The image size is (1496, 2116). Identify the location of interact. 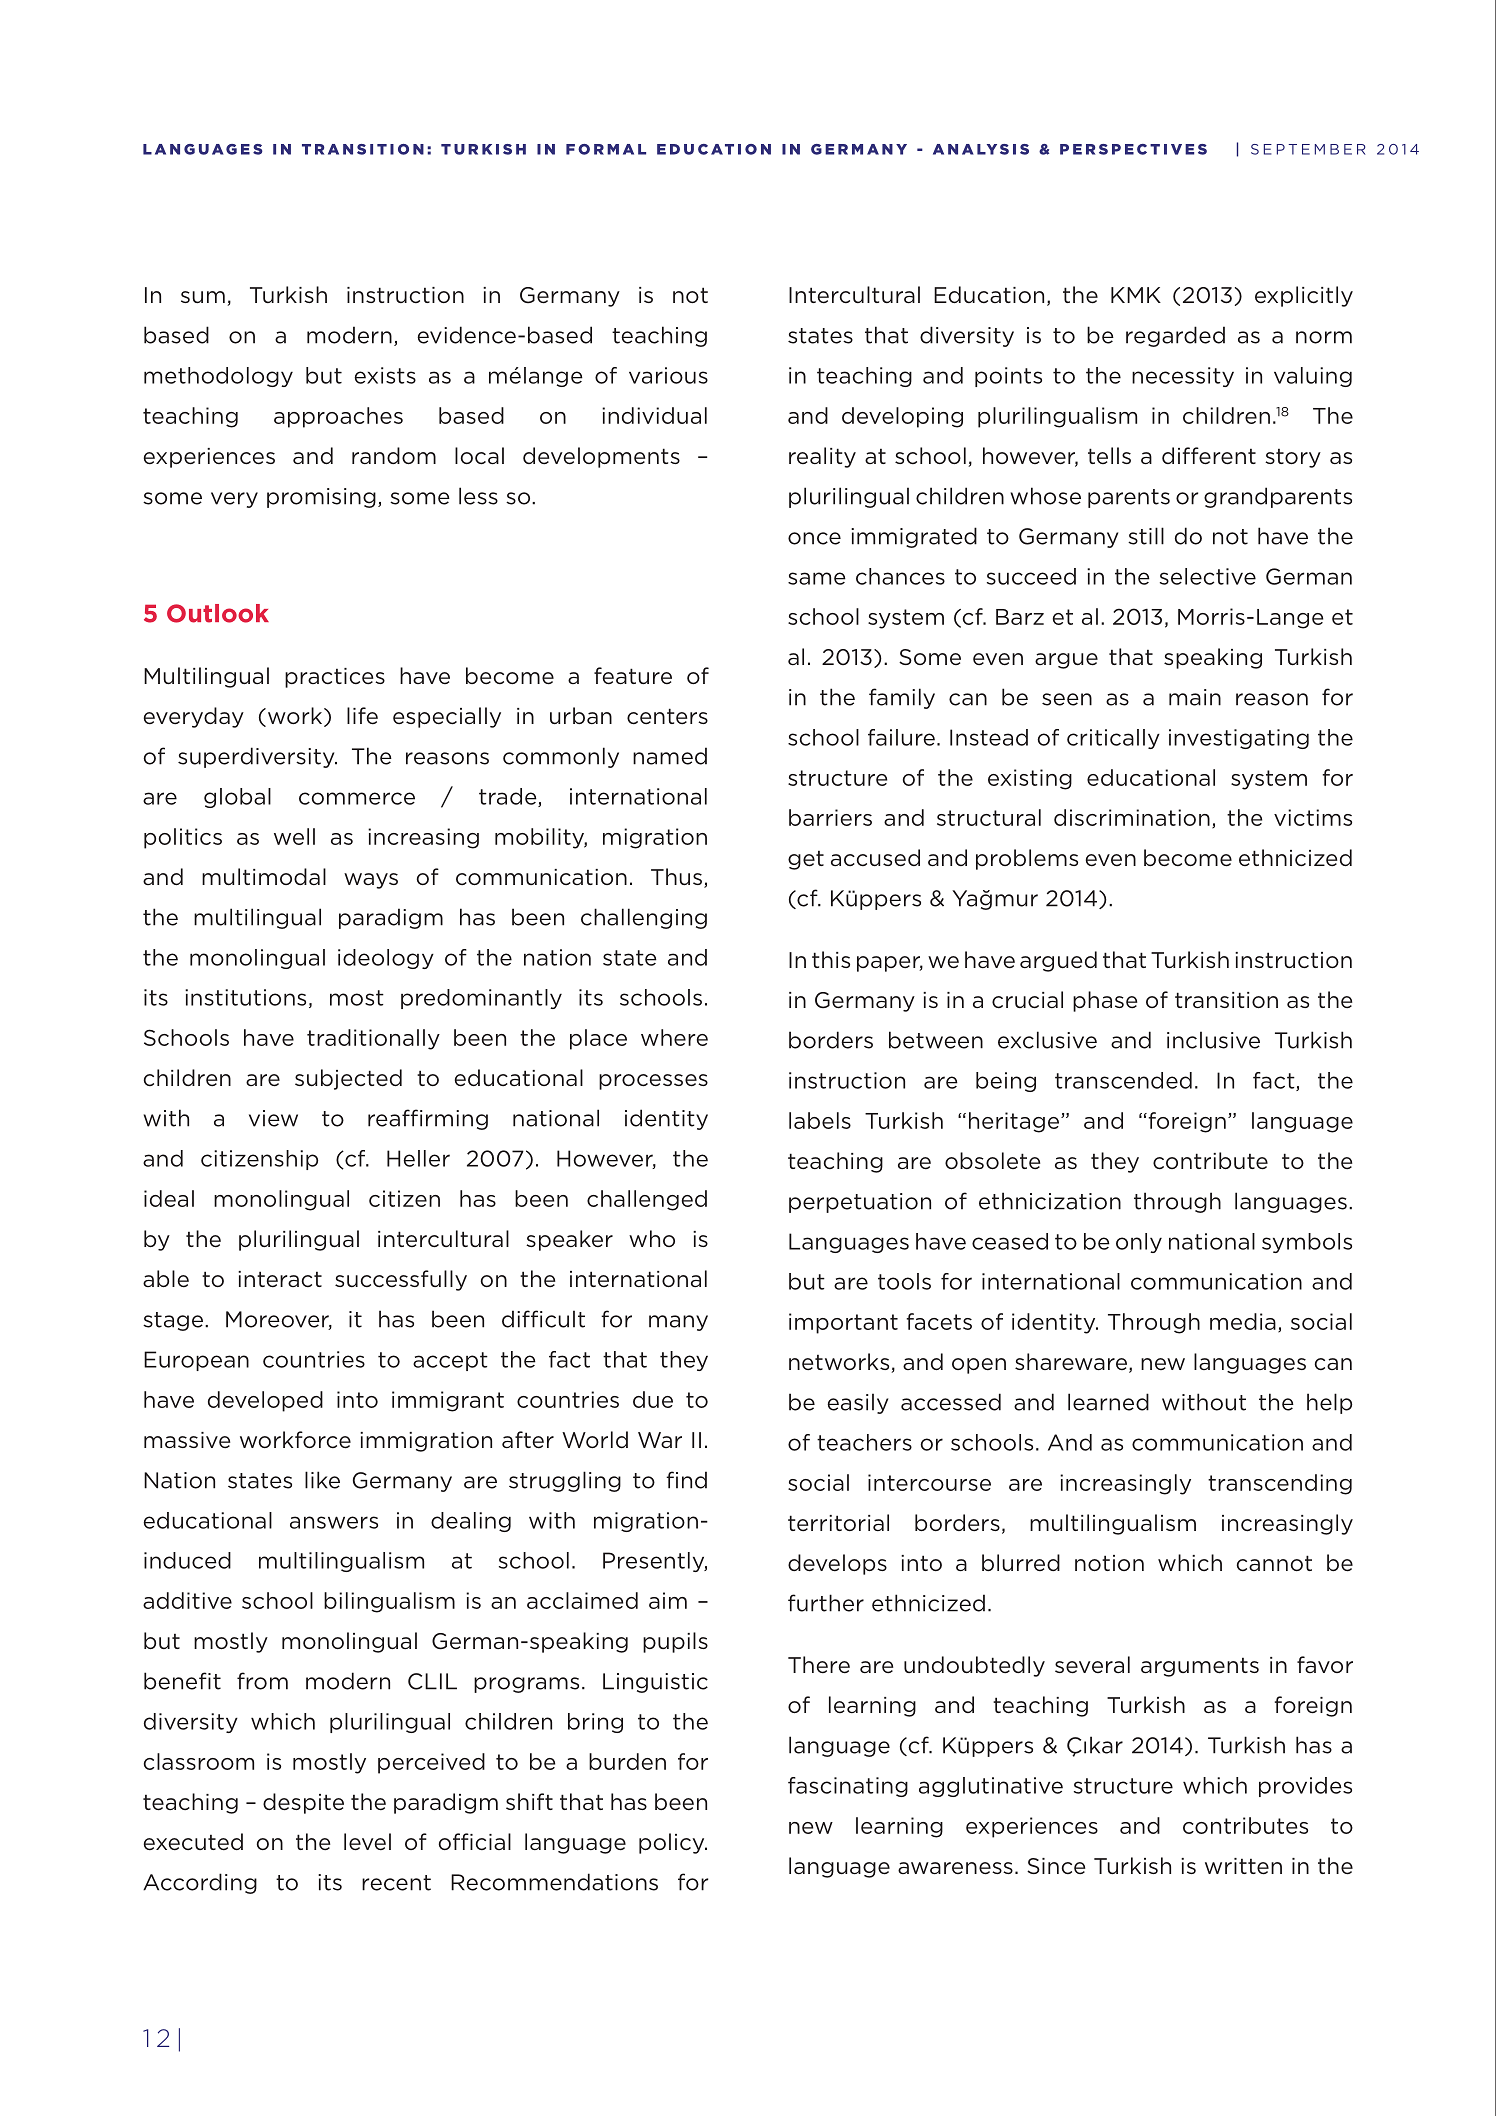
(280, 1279).
